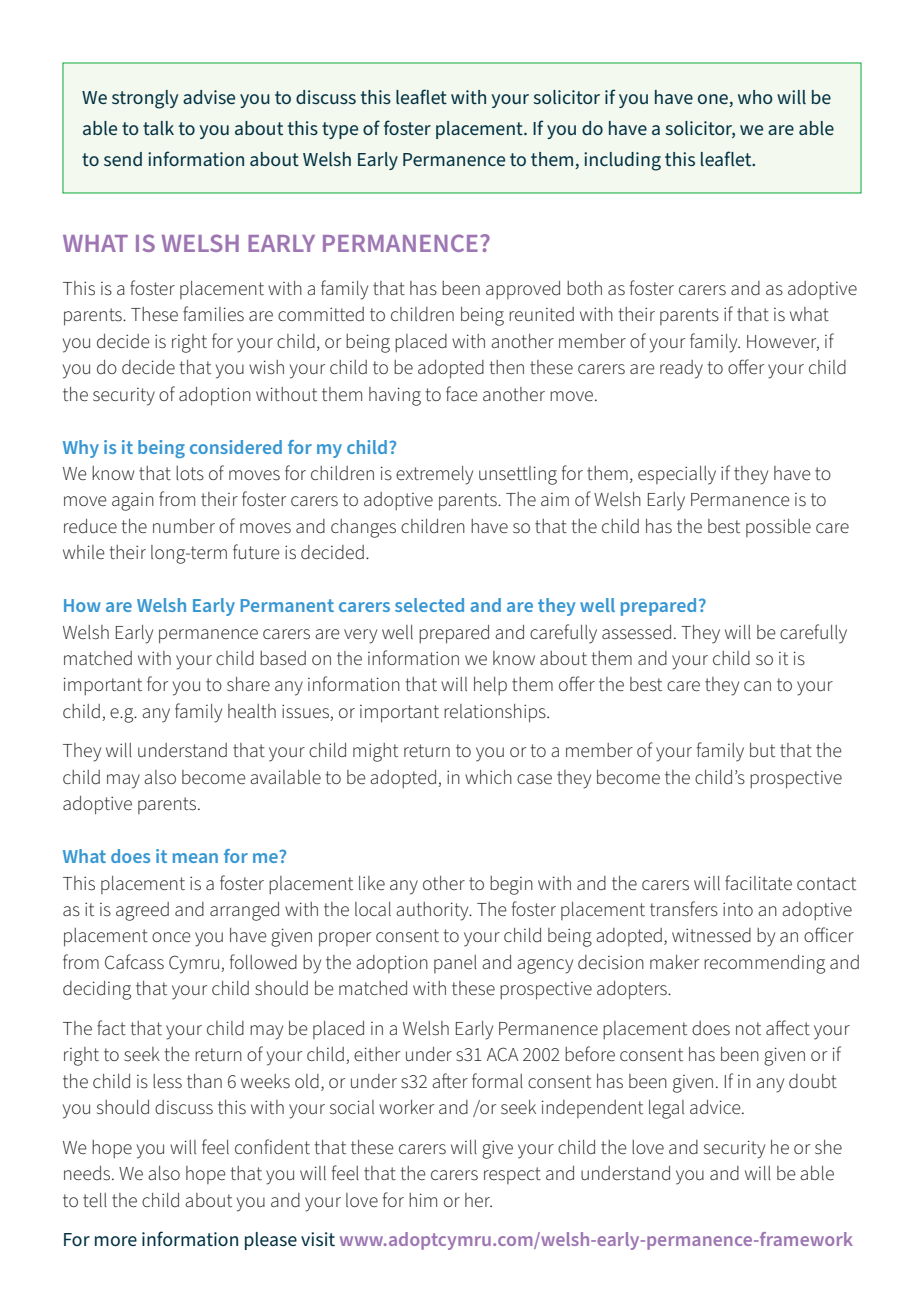  Describe the element at coordinates (340, 130) in the screenshot. I see `type` at that location.
